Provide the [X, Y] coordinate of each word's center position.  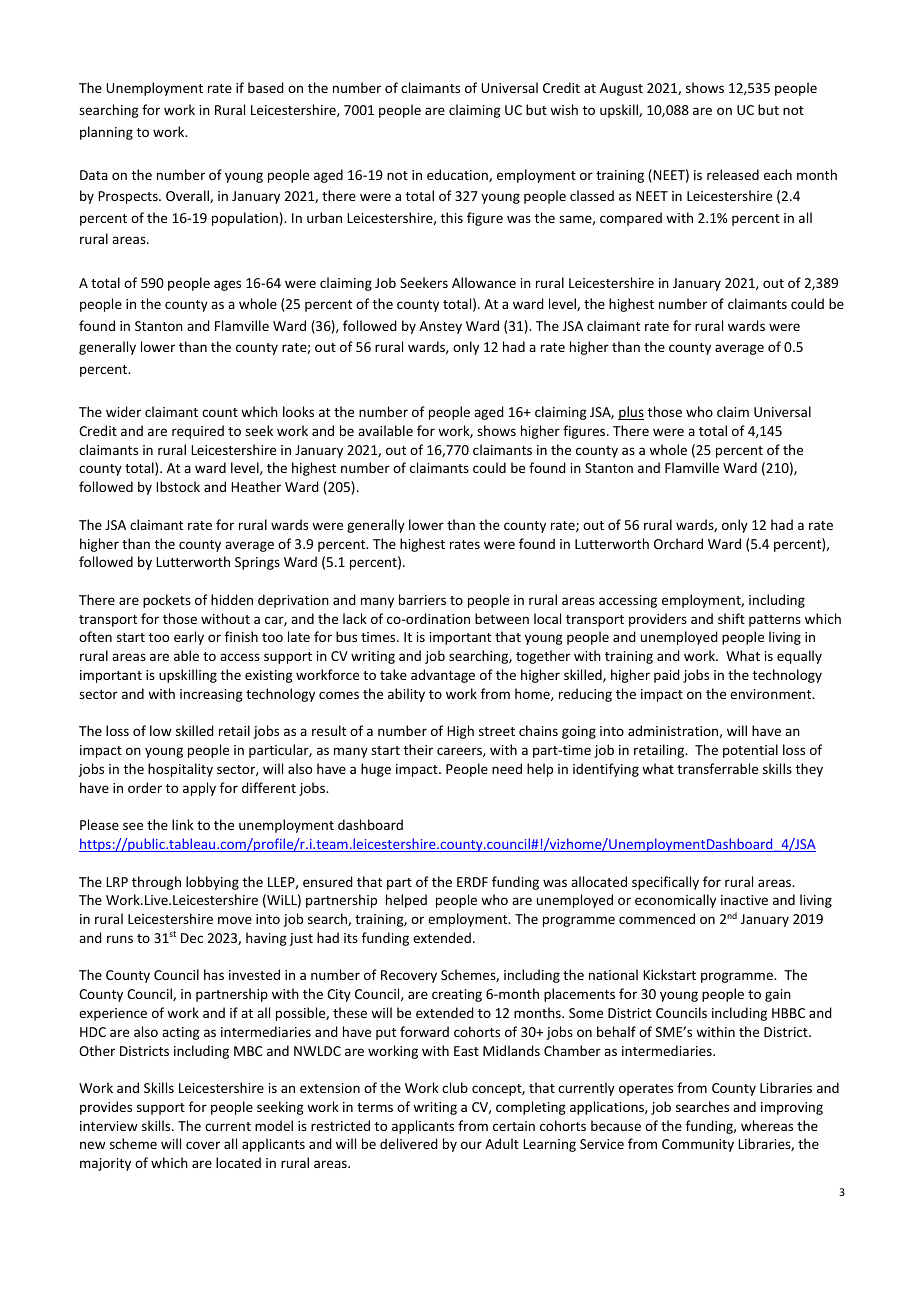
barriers [422, 599]
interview [109, 1126]
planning [106, 133]
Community [698, 1145]
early [189, 638]
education [458, 175]
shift [731, 618]
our [471, 1145]
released [733, 174]
